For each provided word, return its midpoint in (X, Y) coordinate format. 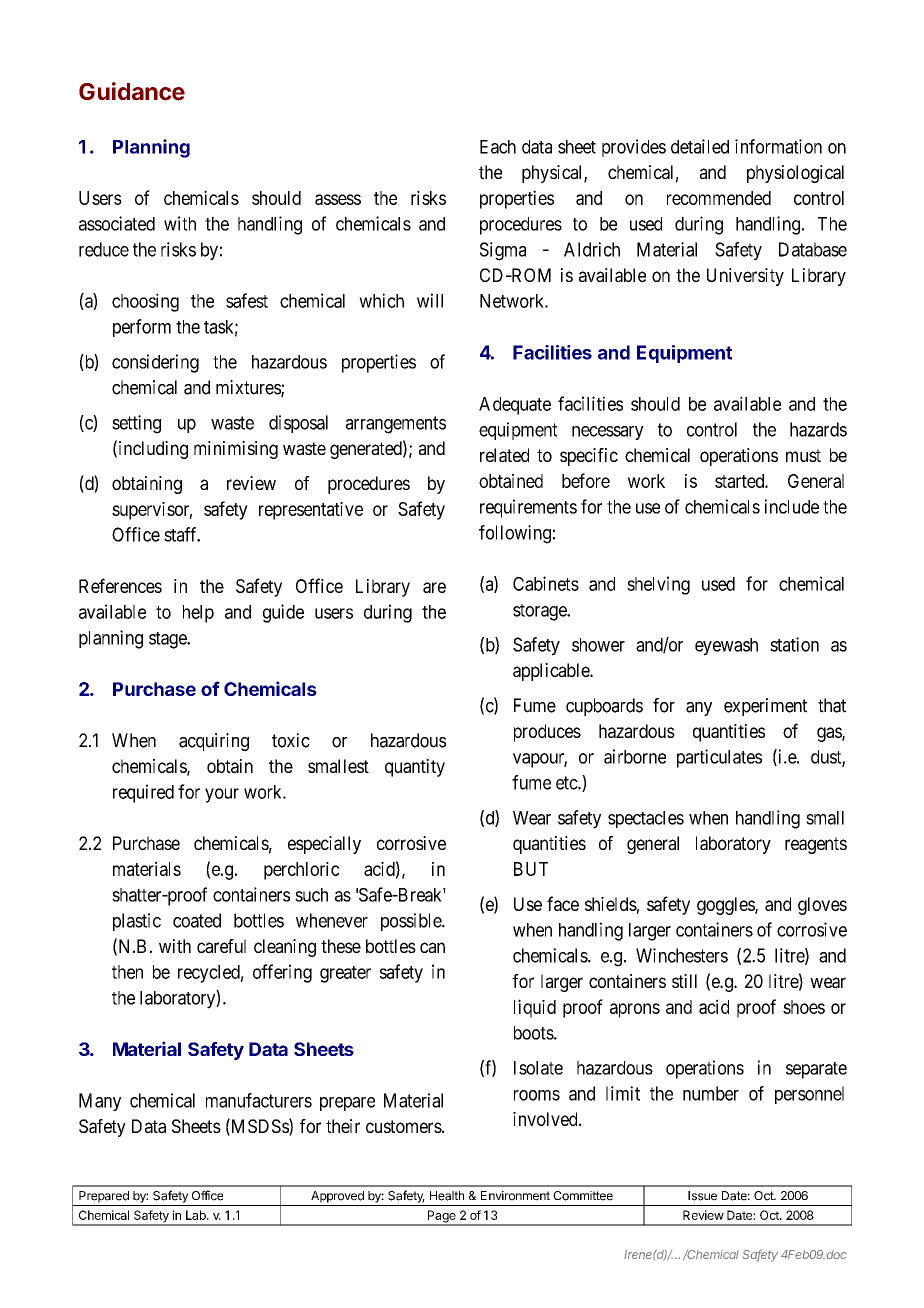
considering (155, 363)
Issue (702, 1196)
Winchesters (682, 955)
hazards (818, 429)
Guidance (132, 91)
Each (498, 147)
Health (447, 1196)
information (778, 146)
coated (197, 920)
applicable (552, 672)
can (432, 947)
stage (168, 640)
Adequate (515, 406)
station (794, 644)
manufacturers (259, 1100)
